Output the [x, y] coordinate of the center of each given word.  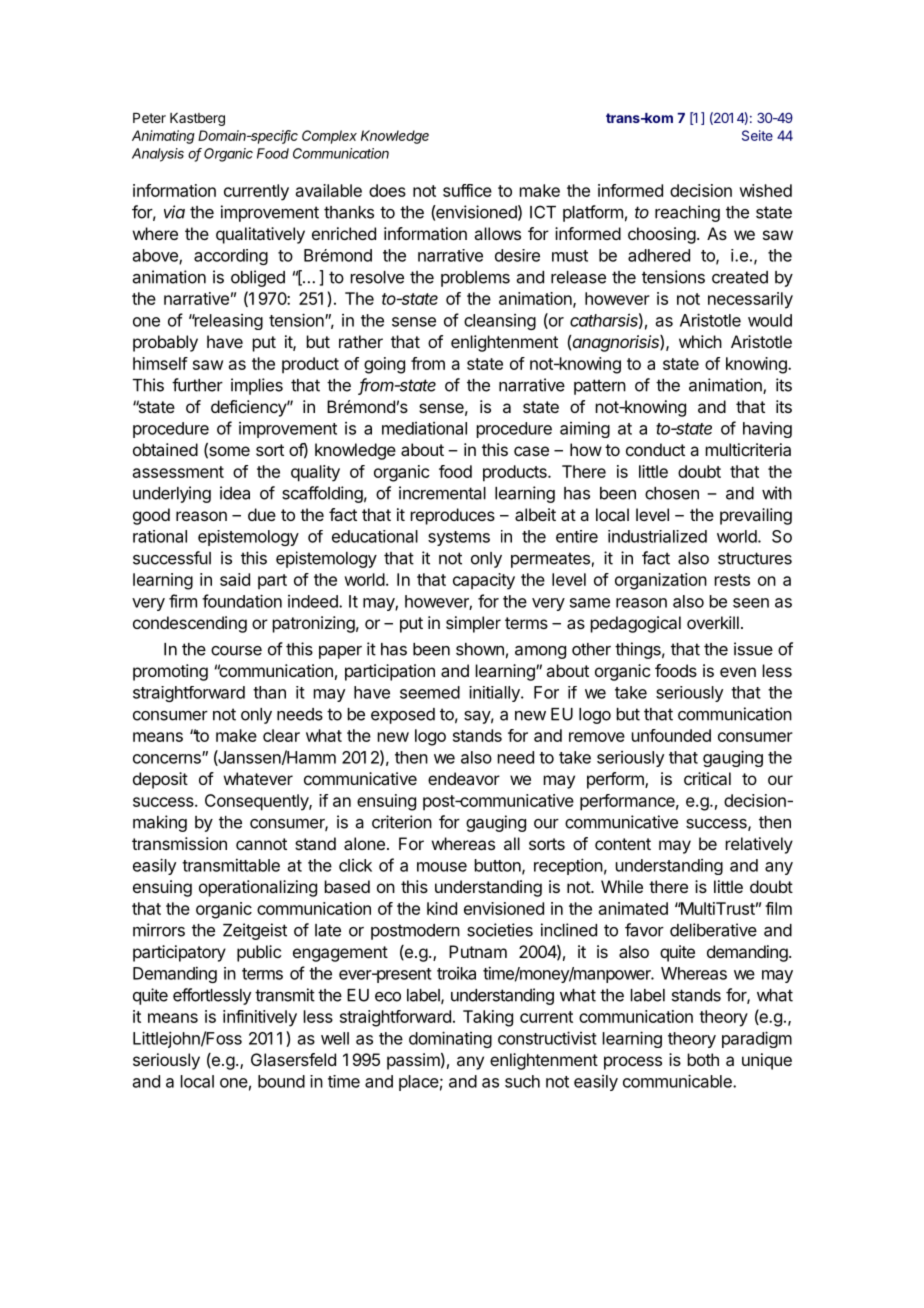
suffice [467, 190]
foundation [242, 601]
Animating [163, 137]
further [197, 385]
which [700, 341]
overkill [713, 622]
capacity [484, 581]
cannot [261, 844]
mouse [442, 867]
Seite [757, 135]
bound [281, 1081]
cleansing [500, 322]
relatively [759, 845]
